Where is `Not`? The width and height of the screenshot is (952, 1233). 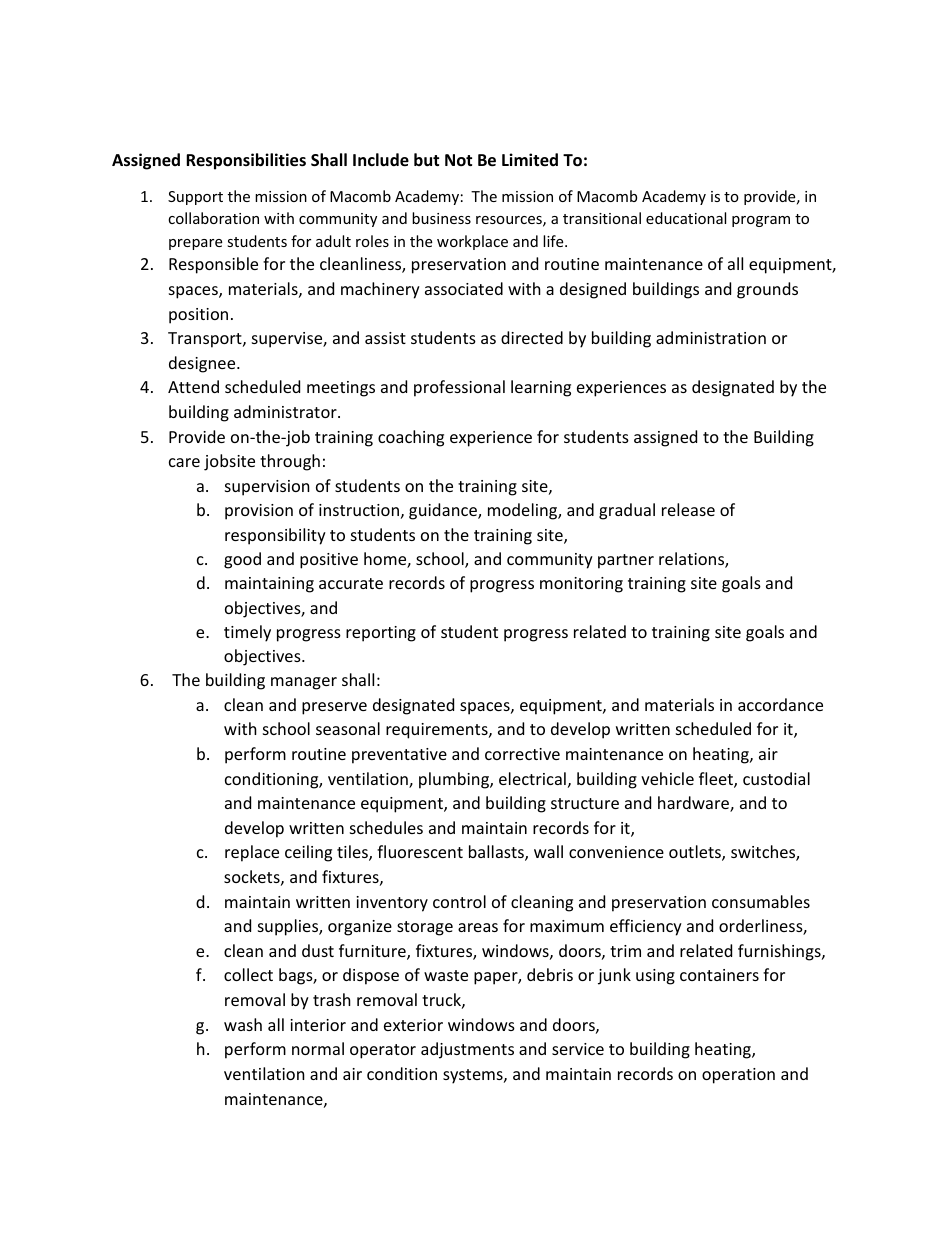
Not is located at coordinates (458, 160).
